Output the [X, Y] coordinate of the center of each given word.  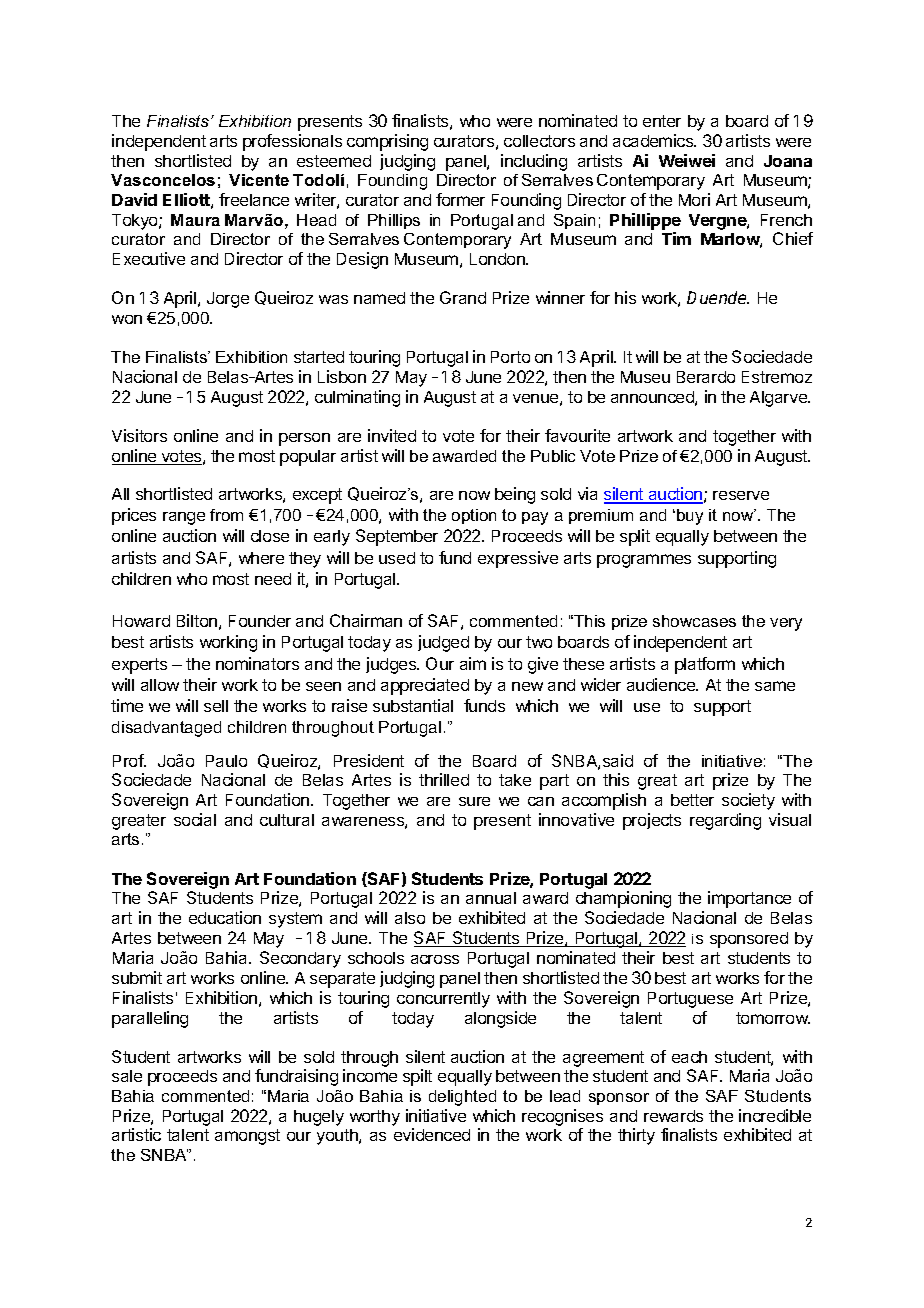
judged [443, 643]
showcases [694, 621]
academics [654, 140]
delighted [462, 1098]
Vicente [259, 180]
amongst [247, 1137]
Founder [260, 621]
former [460, 199]
